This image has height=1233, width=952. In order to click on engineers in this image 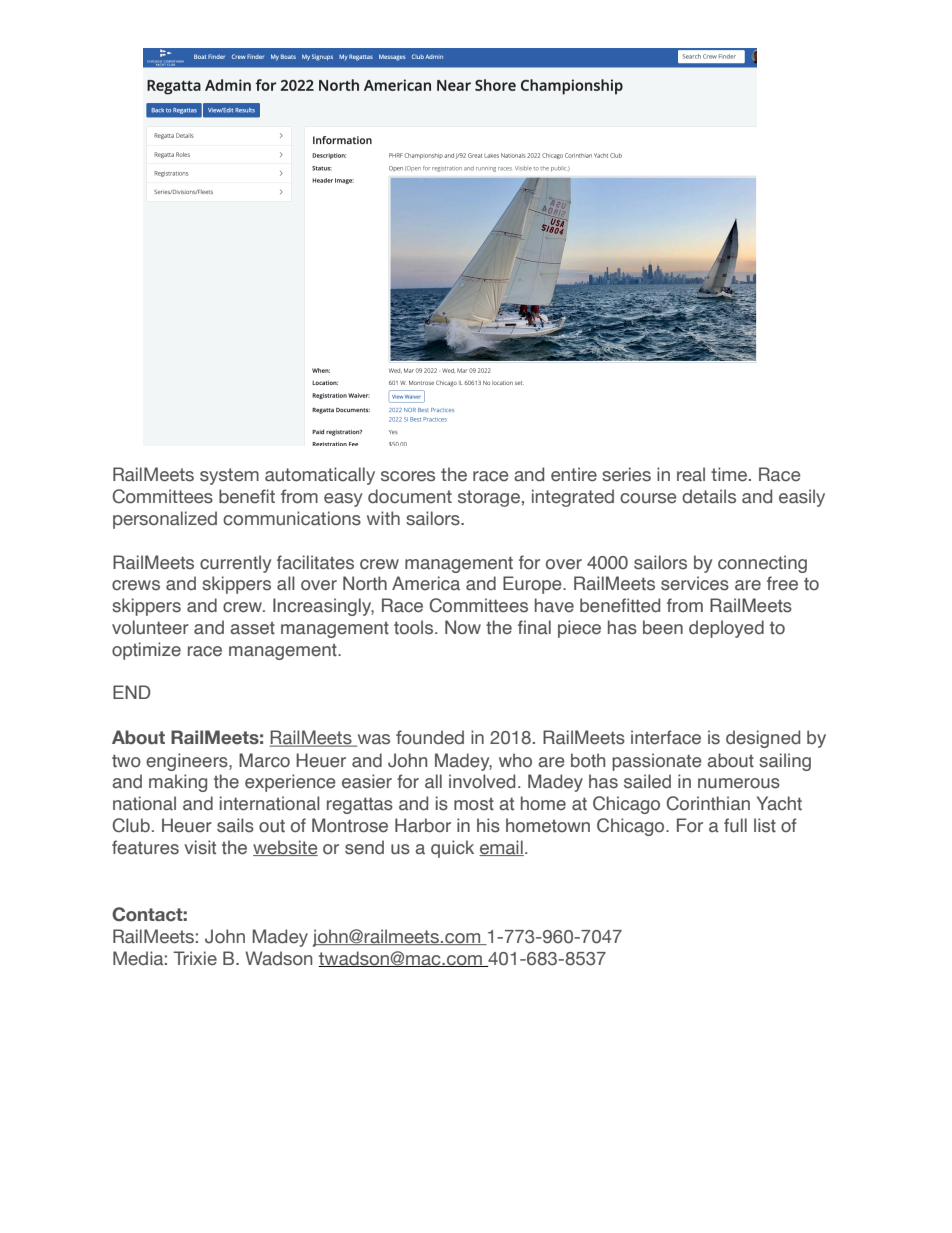, I will do `click(188, 762)`.
